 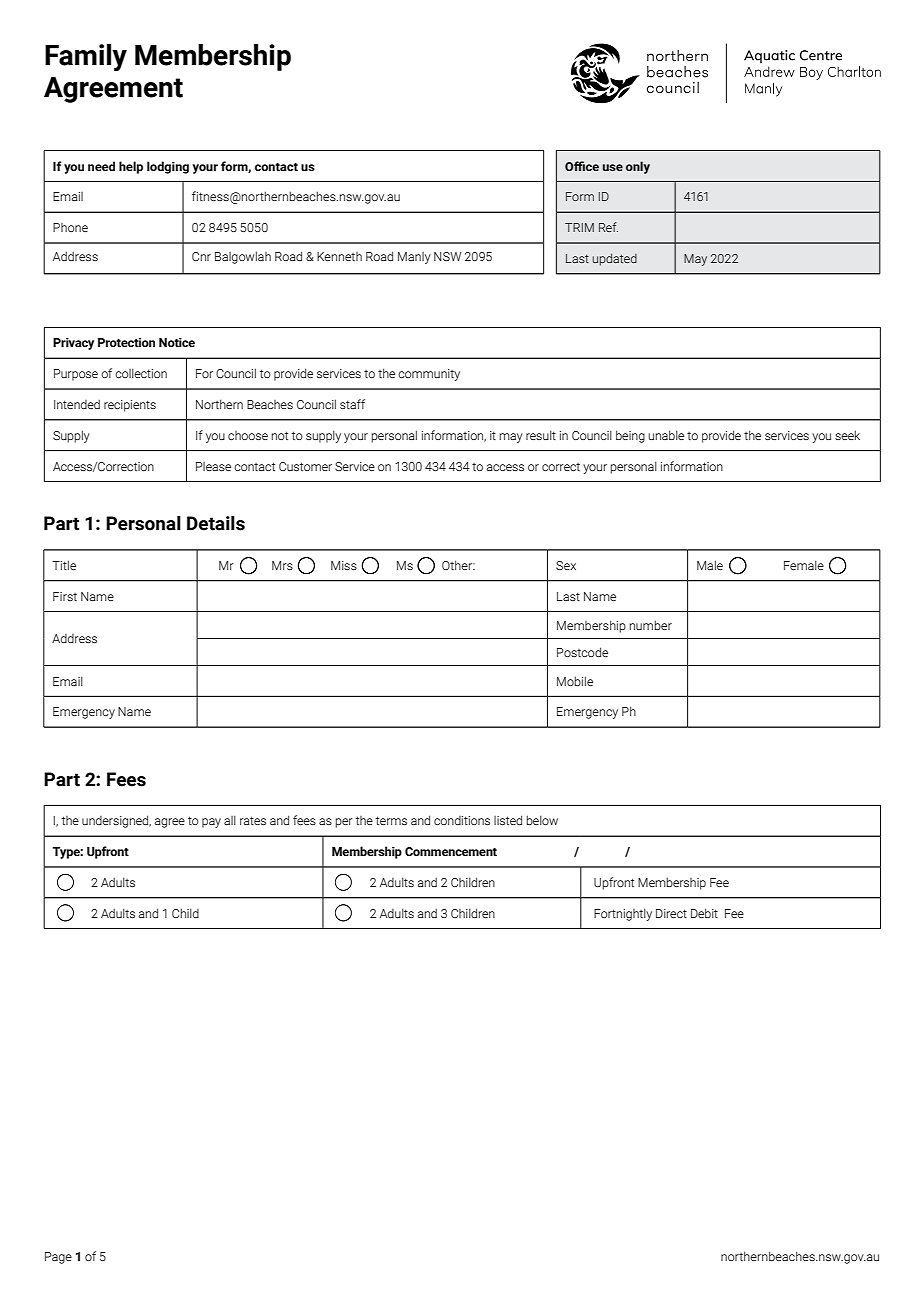 I want to click on First, so click(x=65, y=596).
